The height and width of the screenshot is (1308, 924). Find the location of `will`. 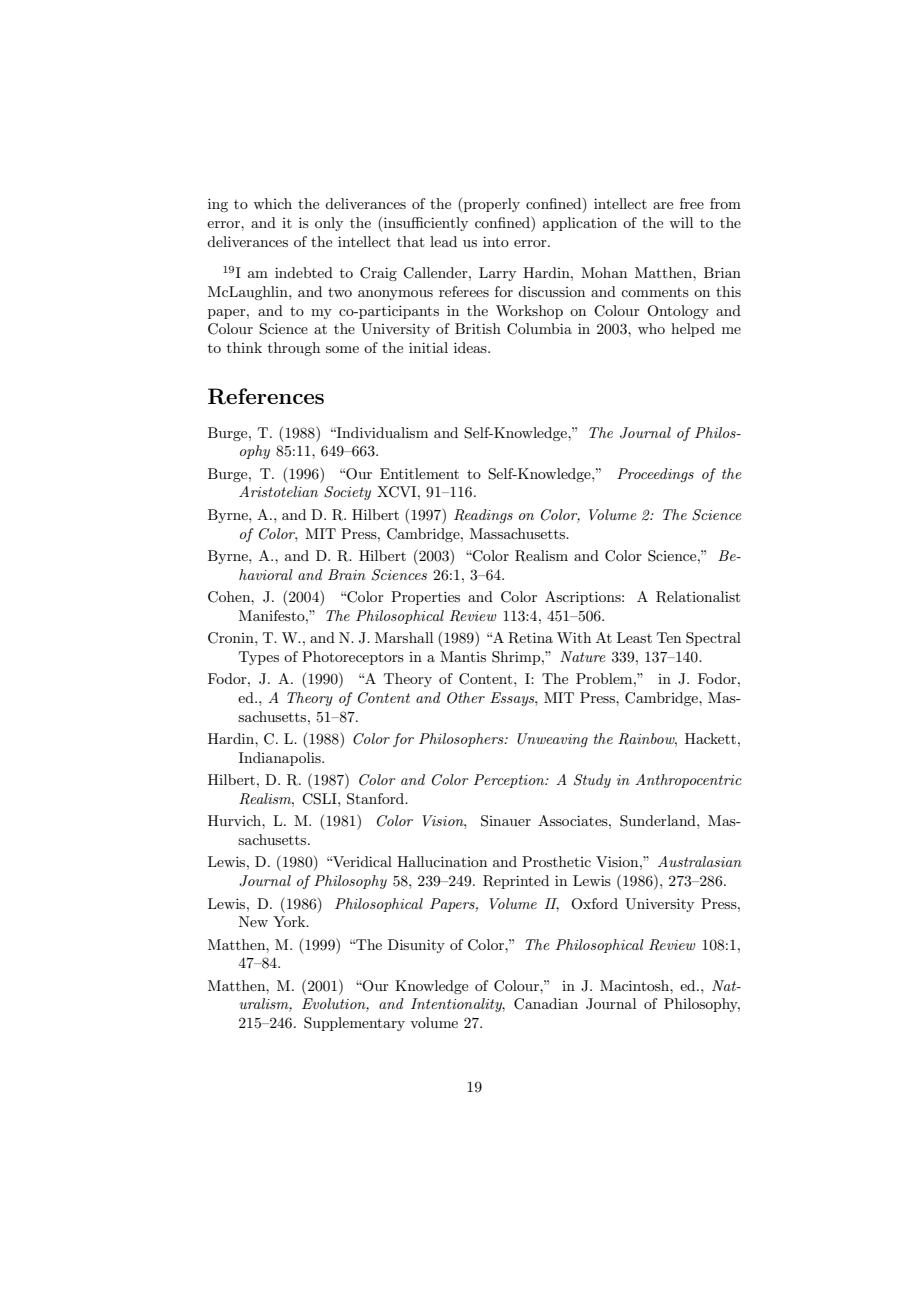

will is located at coordinates (681, 222).
